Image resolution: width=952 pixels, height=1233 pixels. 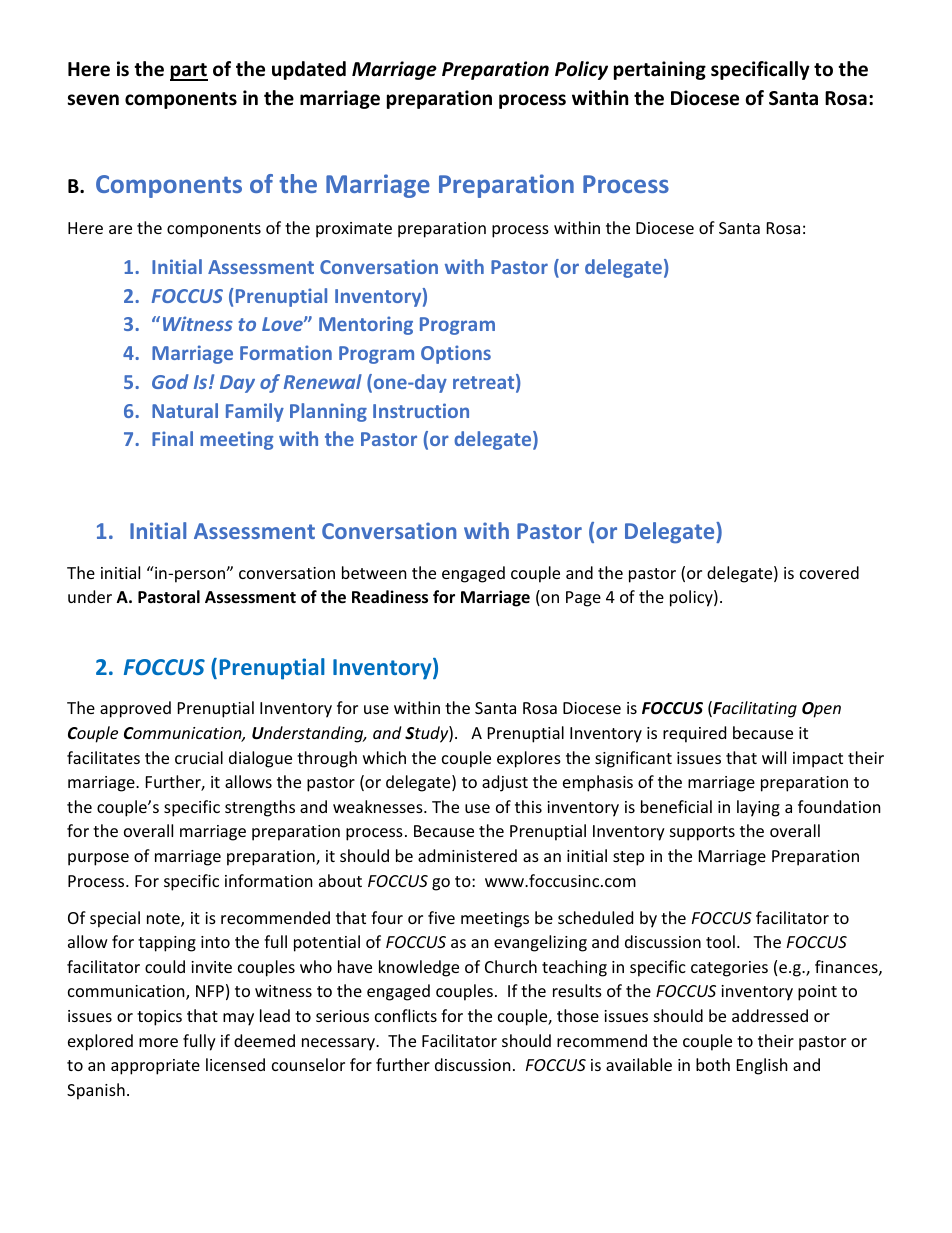 What do you see at coordinates (309, 70) in the screenshot?
I see `updated` at bounding box center [309, 70].
